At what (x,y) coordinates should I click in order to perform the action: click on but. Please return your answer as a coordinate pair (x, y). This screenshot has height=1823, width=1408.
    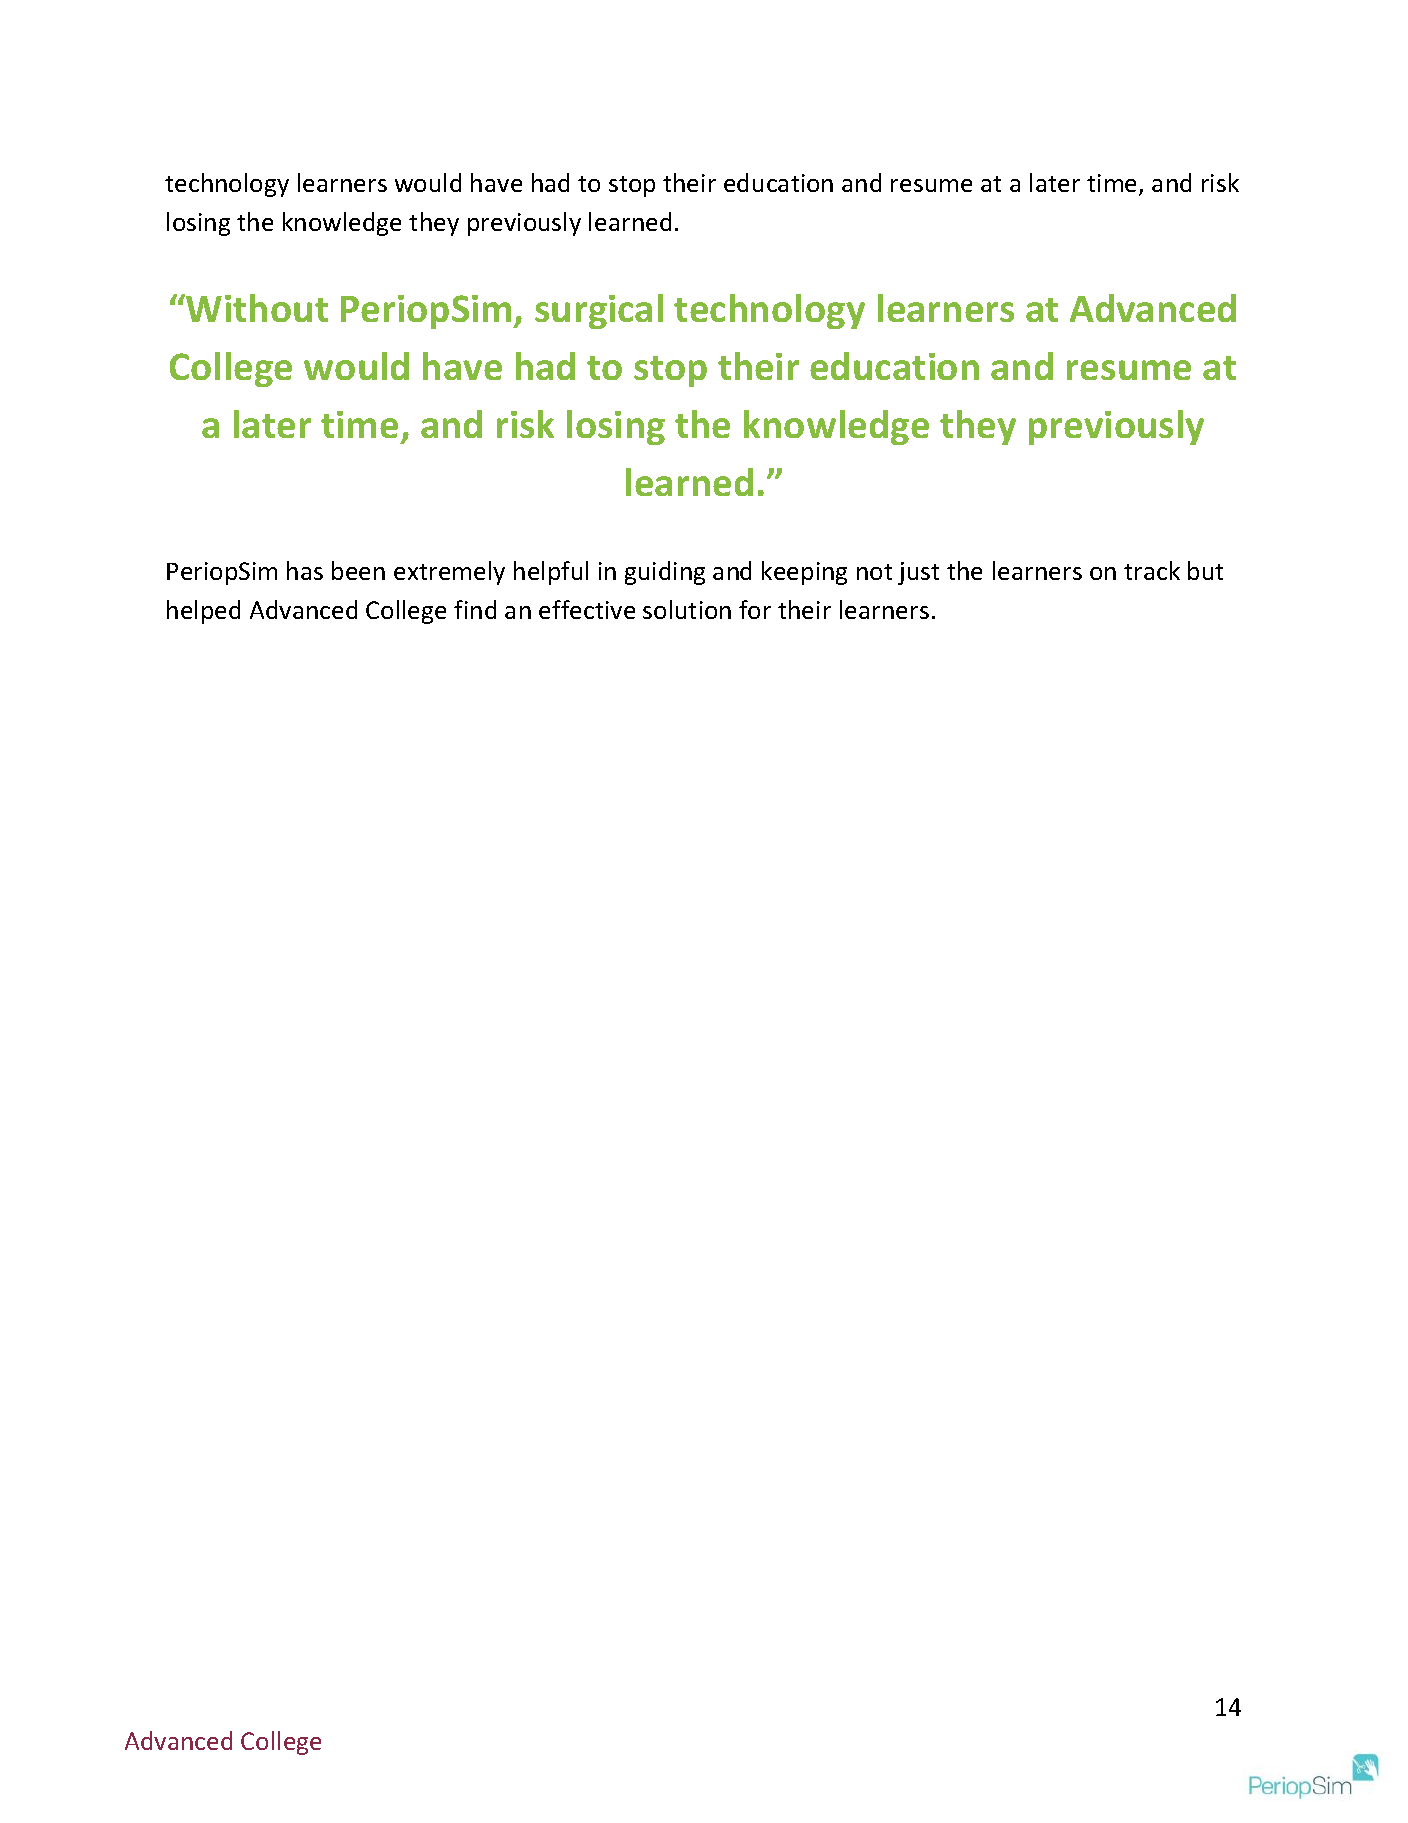
    Looking at the image, I should click on (1205, 570).
